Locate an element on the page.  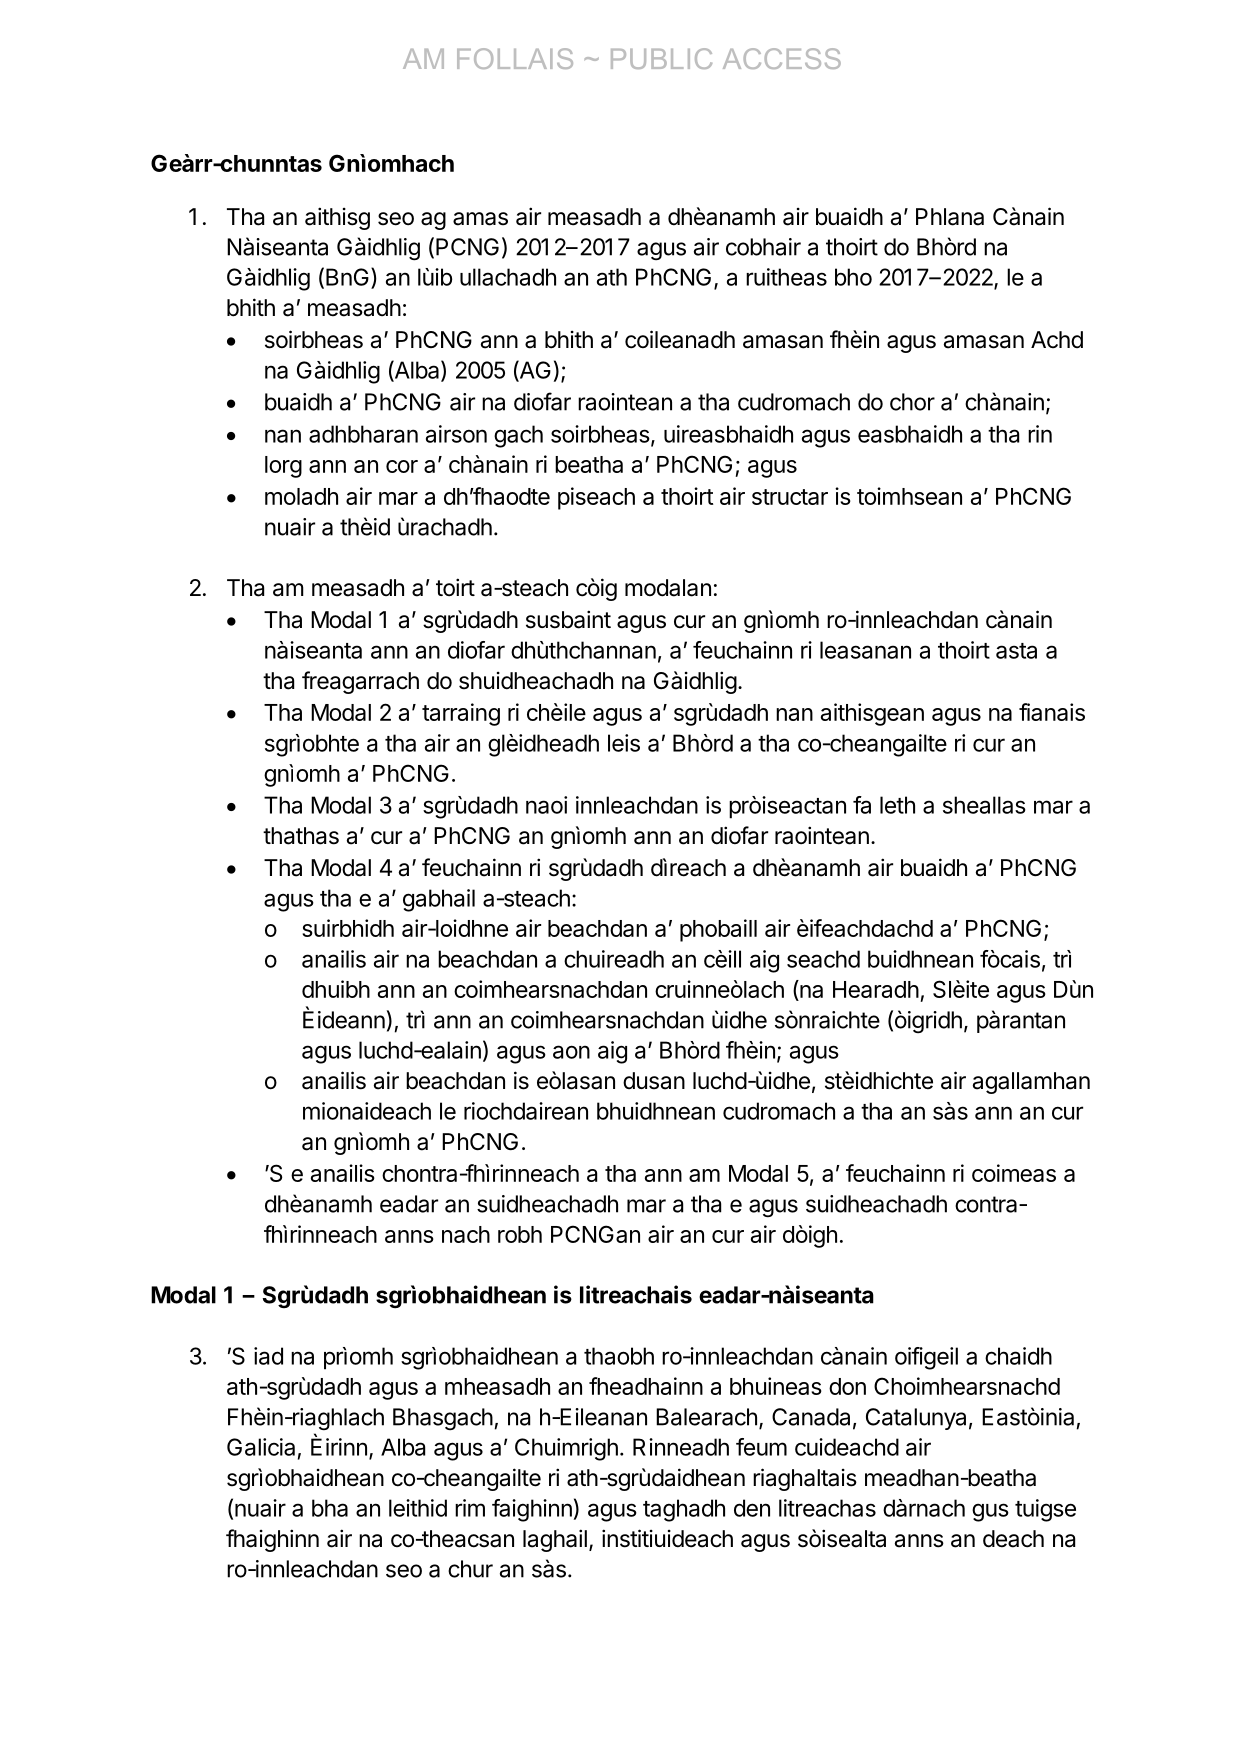
den is located at coordinates (752, 1508).
